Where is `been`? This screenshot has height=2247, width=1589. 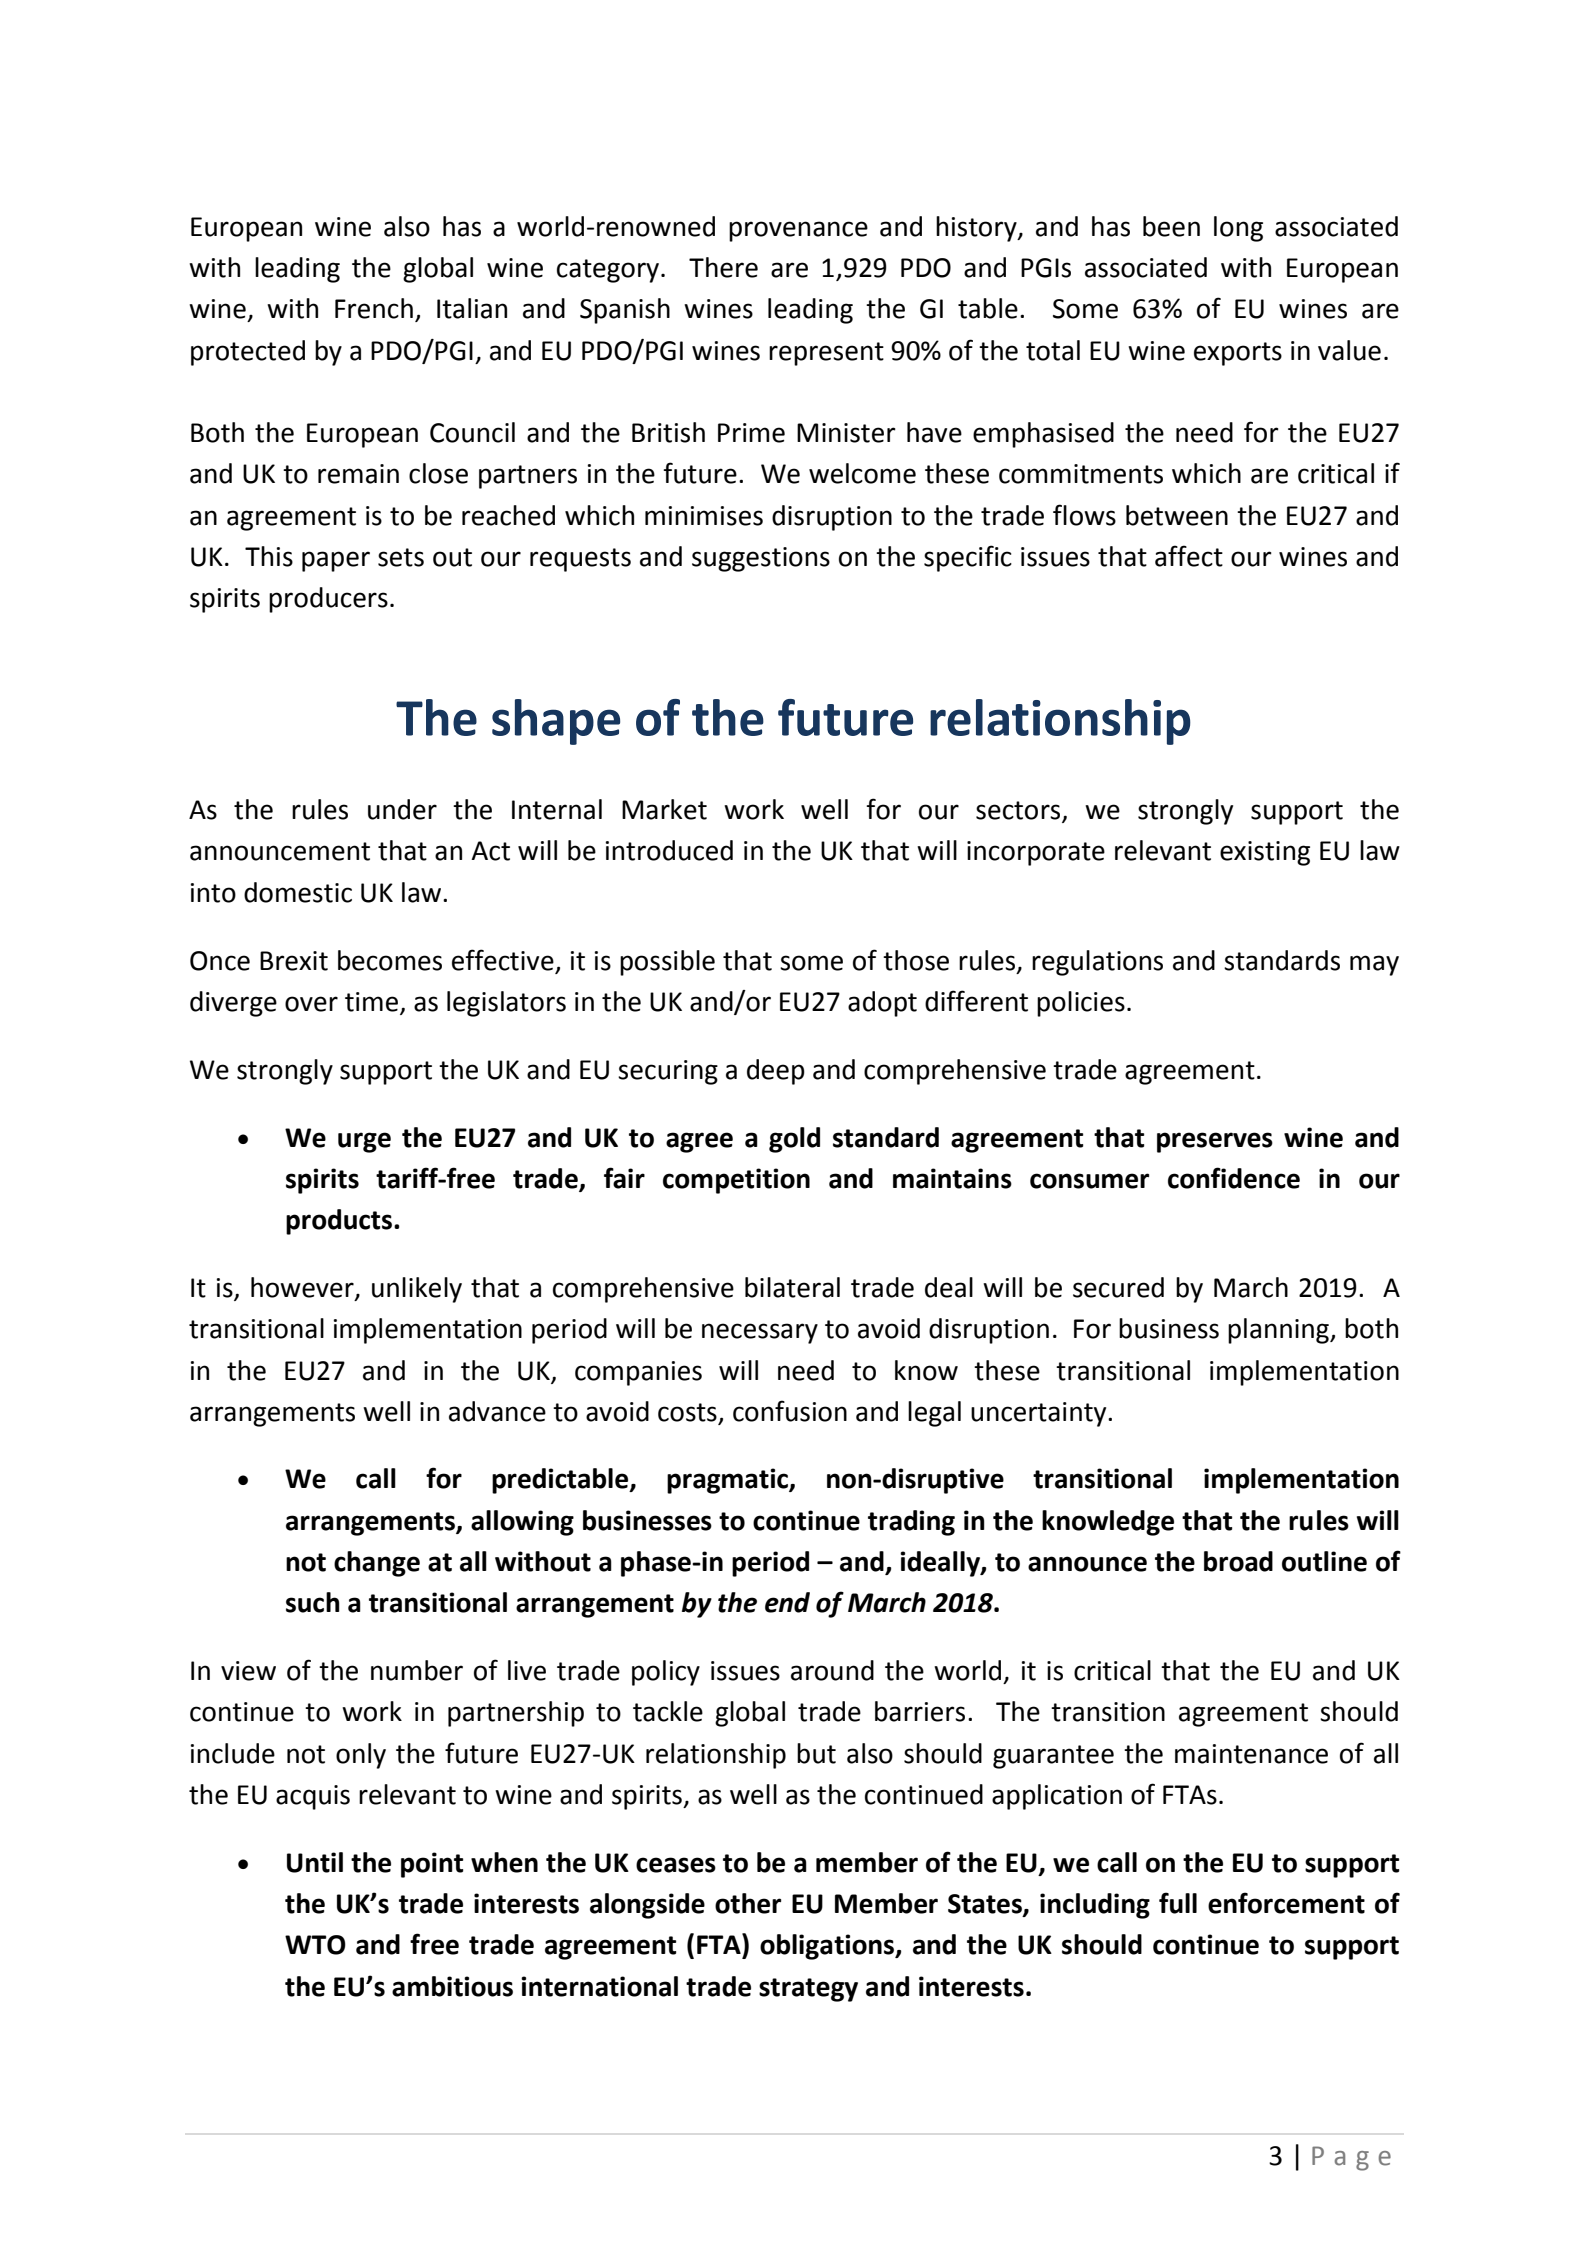 been is located at coordinates (1171, 226).
